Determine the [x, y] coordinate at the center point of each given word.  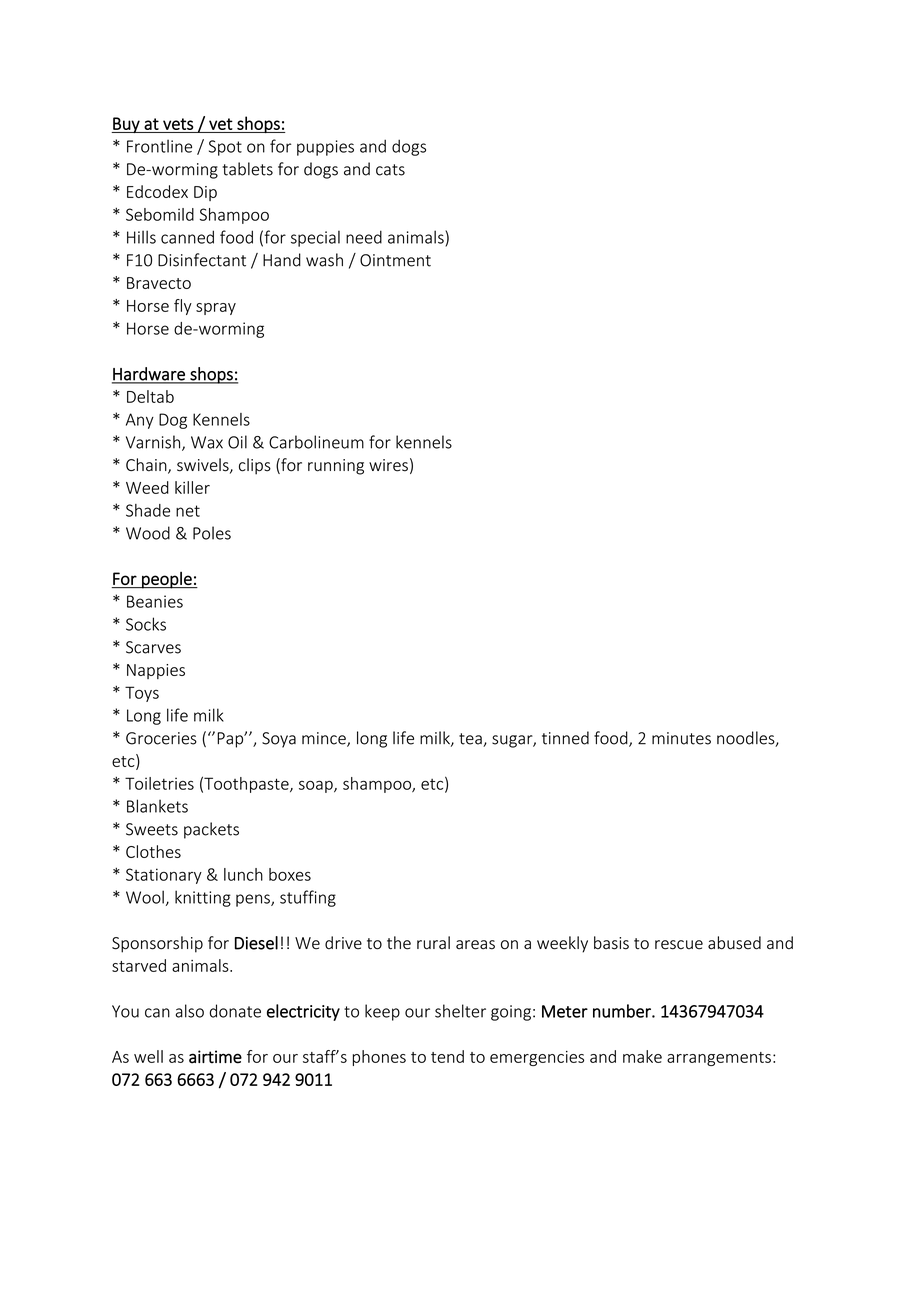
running [336, 467]
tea [471, 740]
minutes [681, 738]
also [190, 1011]
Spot [225, 148]
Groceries [161, 738]
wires [388, 465]
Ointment [395, 260]
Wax [207, 442]
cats [390, 170]
